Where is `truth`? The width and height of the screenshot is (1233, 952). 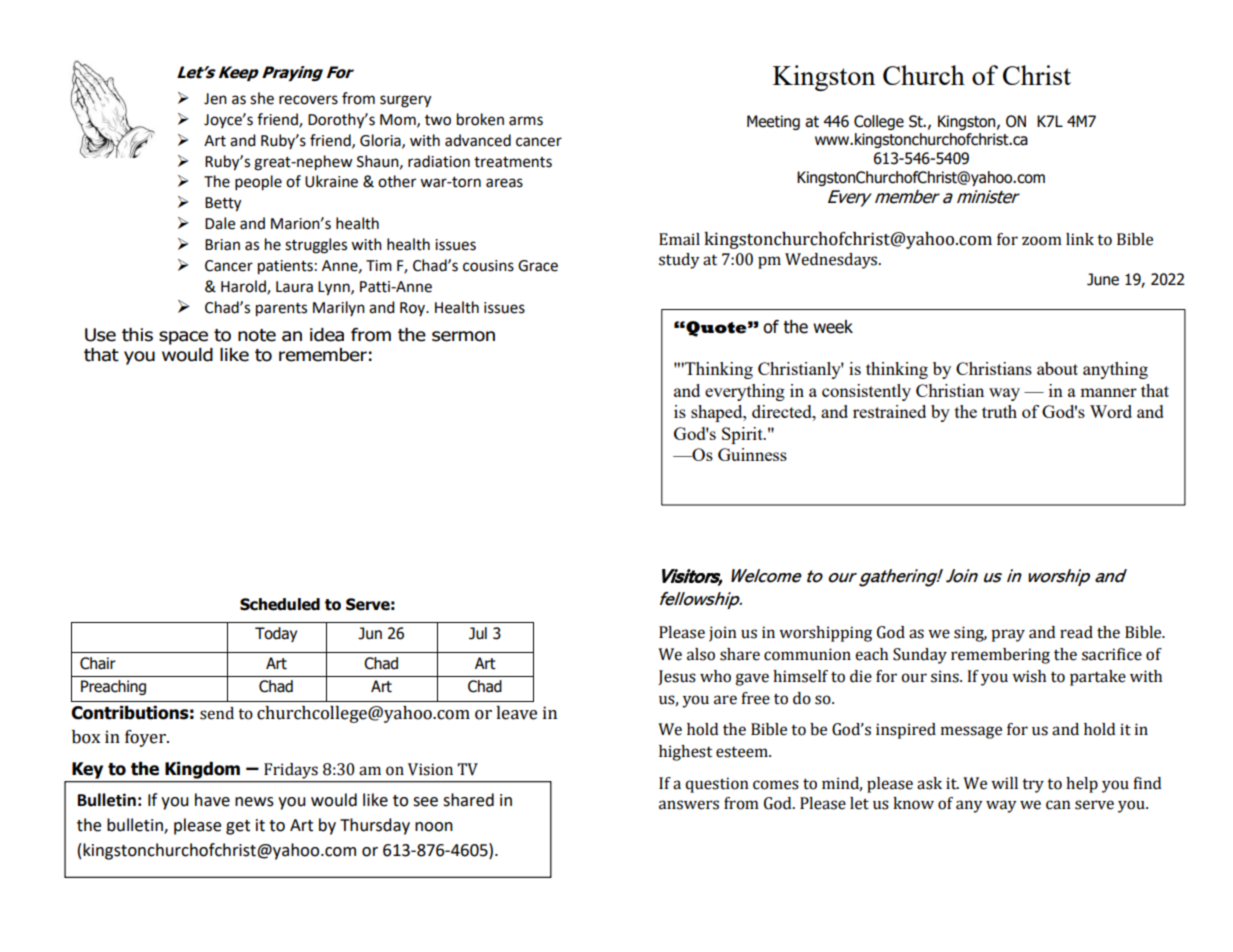 truth is located at coordinates (999, 411).
